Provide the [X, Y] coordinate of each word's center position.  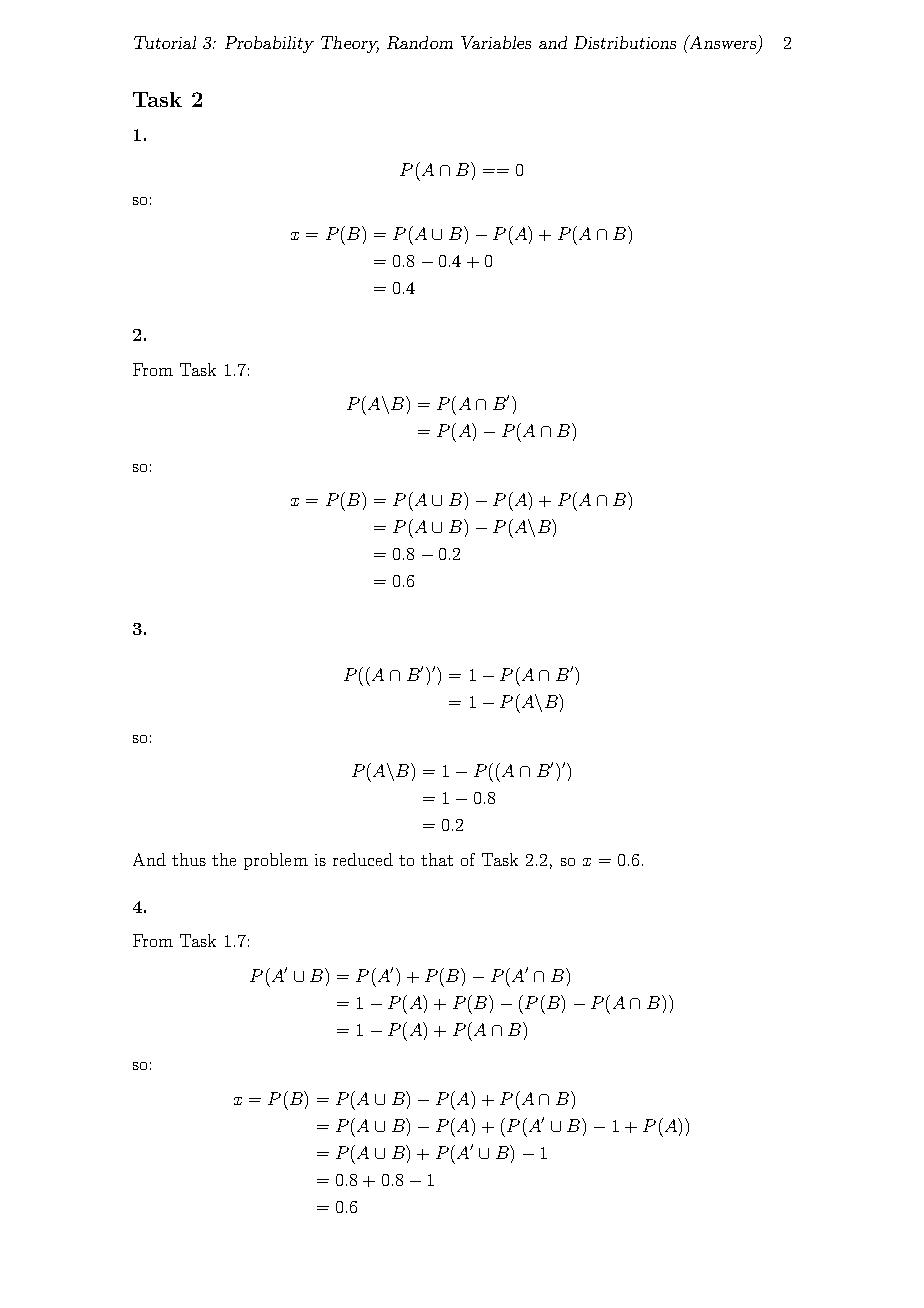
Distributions [625, 42]
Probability [269, 44]
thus [189, 859]
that [437, 859]
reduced [363, 859]
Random [420, 42]
